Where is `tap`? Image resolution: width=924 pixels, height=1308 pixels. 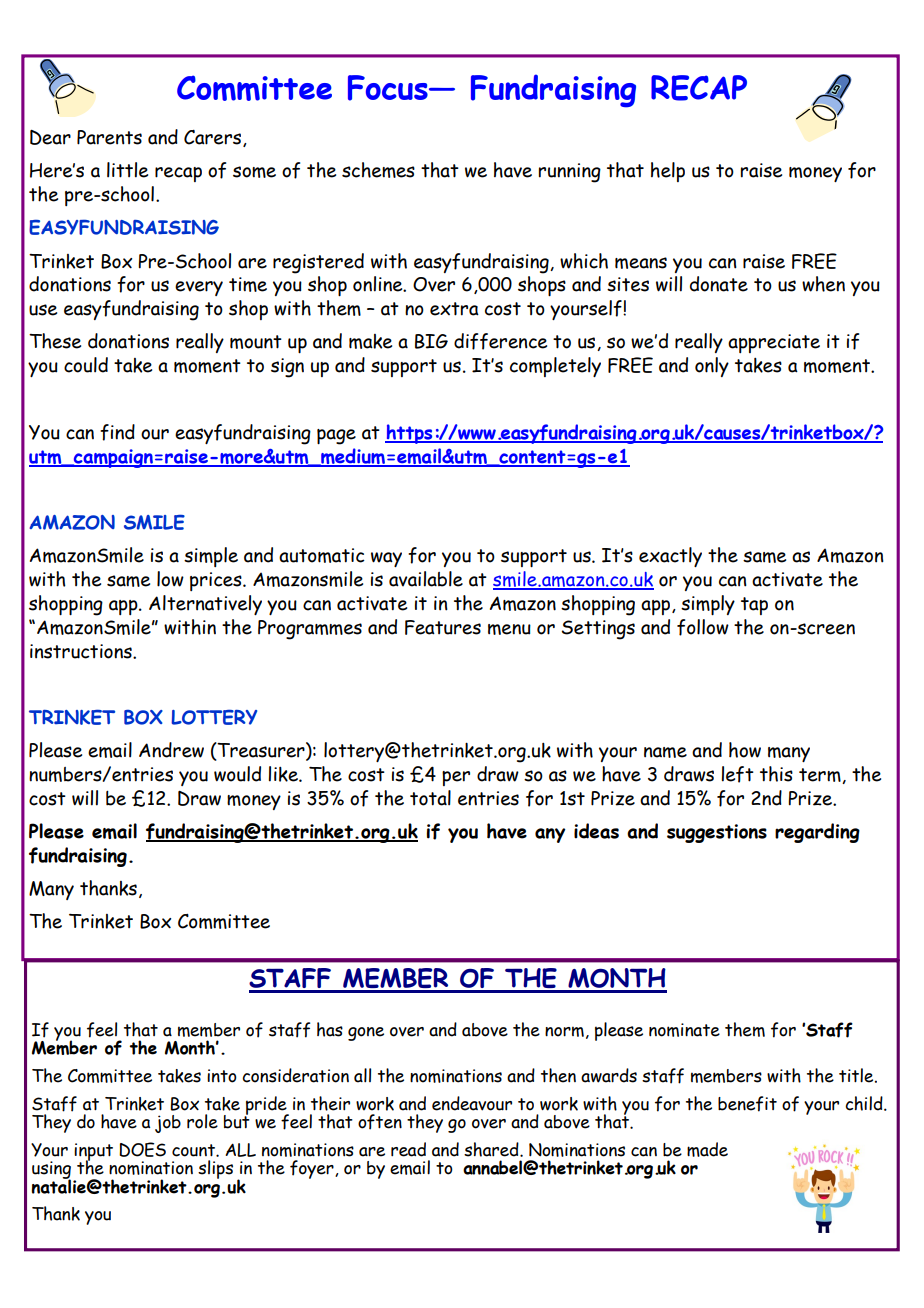
tap is located at coordinates (754, 606).
